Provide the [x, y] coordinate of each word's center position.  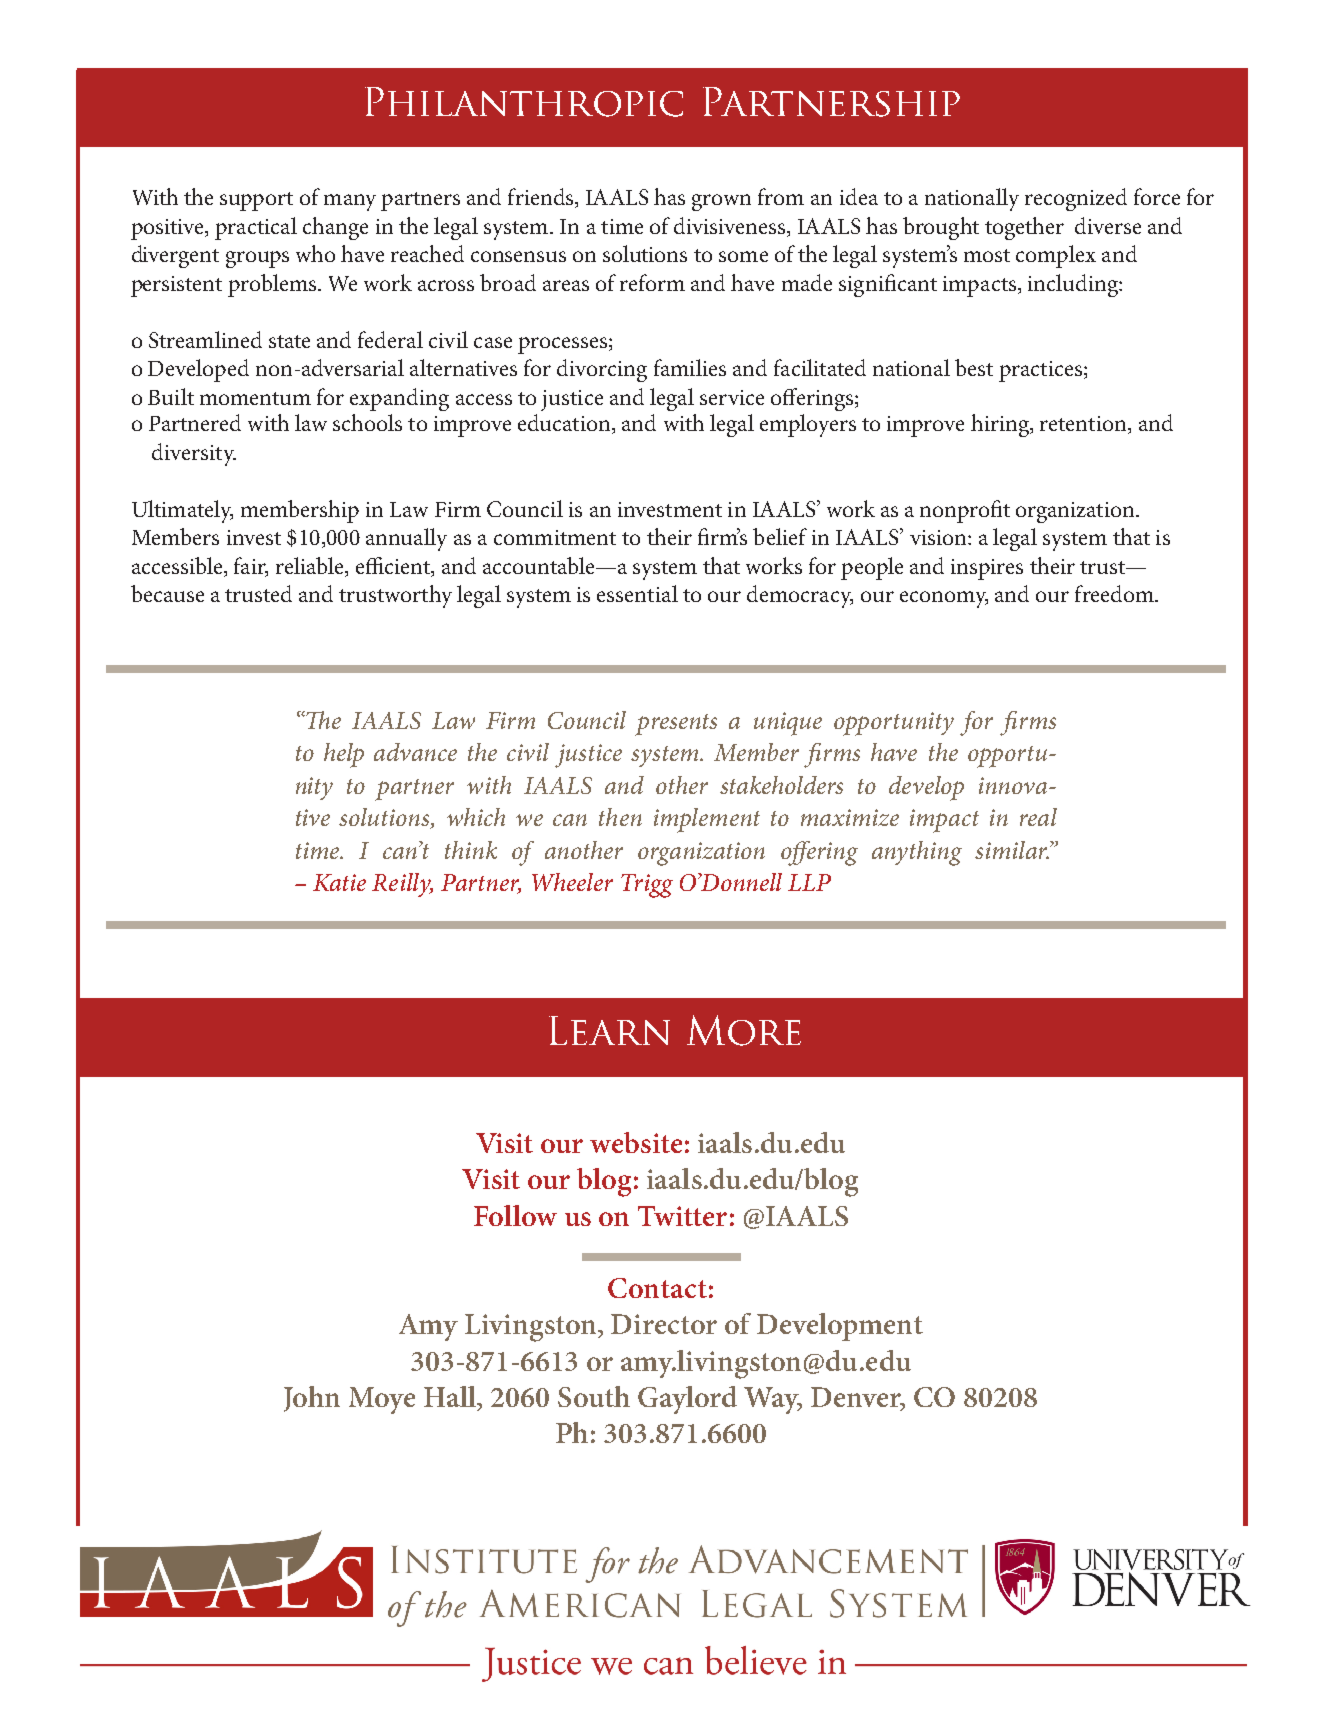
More [744, 1030]
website [636, 1142]
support [256, 201]
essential [637, 593]
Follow [515, 1215]
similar [1012, 850]
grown [721, 202]
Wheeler [572, 882]
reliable [311, 567]
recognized [1076, 199]
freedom [1115, 593]
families [690, 367]
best [974, 367]
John [312, 1399]
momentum [255, 398]
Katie [339, 882]
